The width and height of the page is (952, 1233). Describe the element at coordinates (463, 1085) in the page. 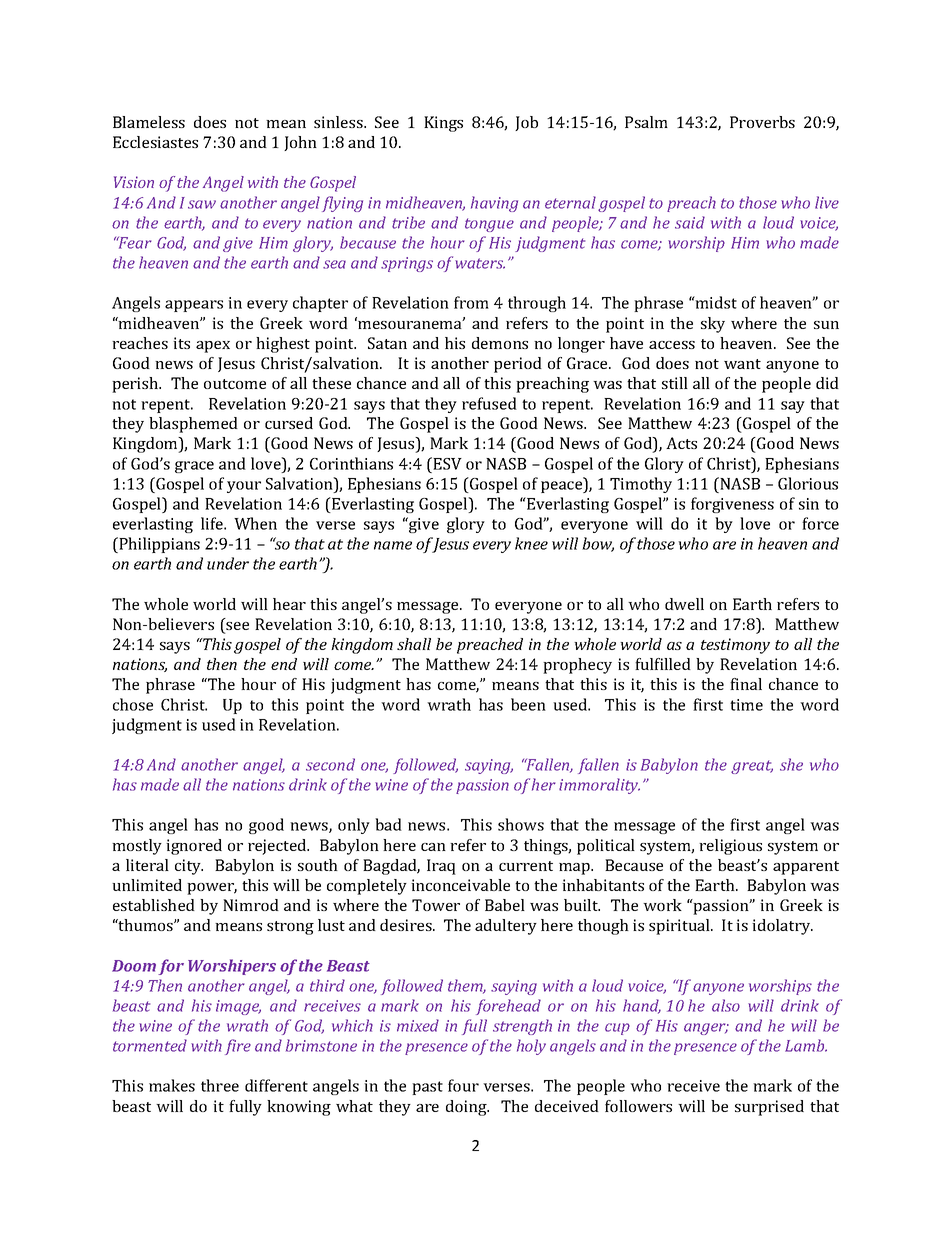

I see `four` at that location.
